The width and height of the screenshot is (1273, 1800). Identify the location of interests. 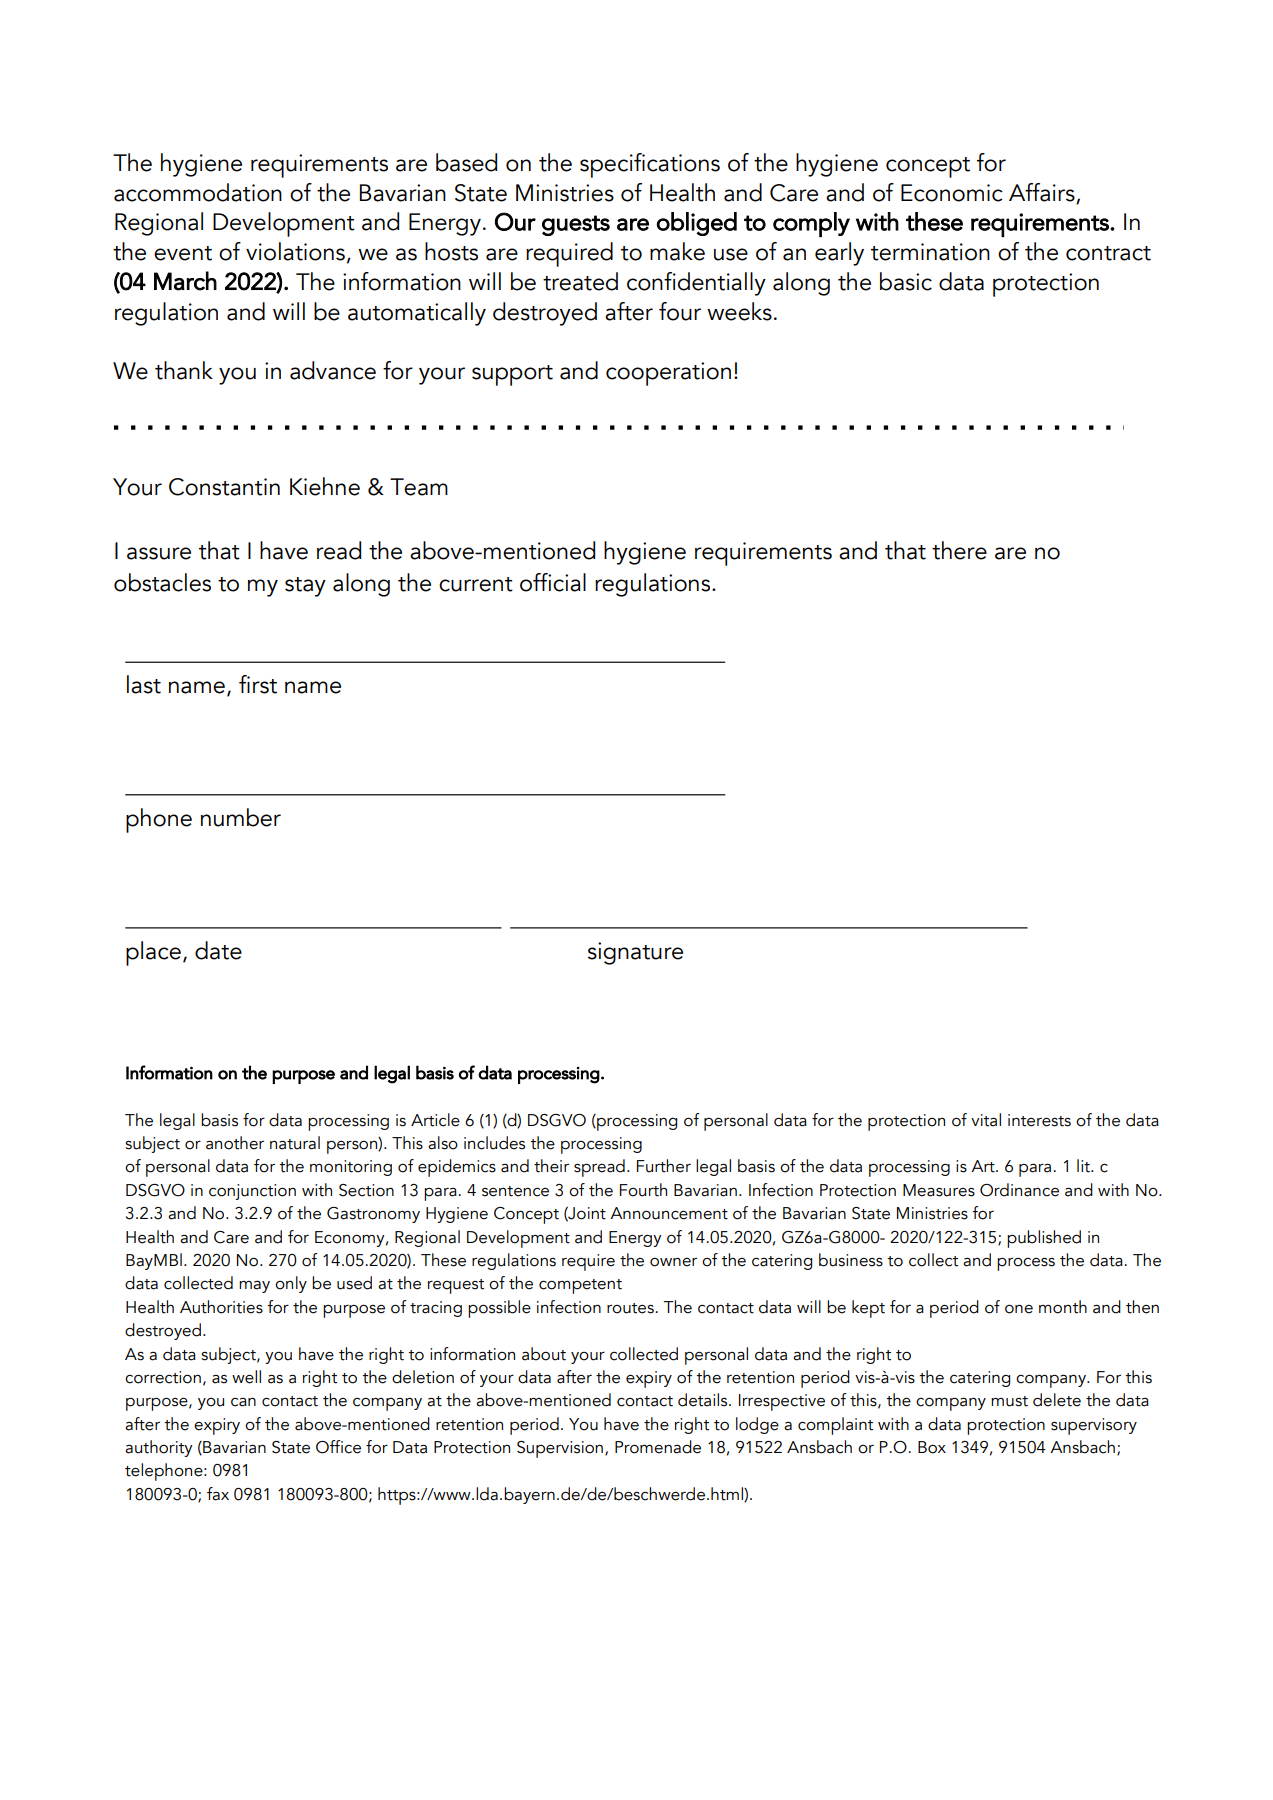
(1039, 1120).
